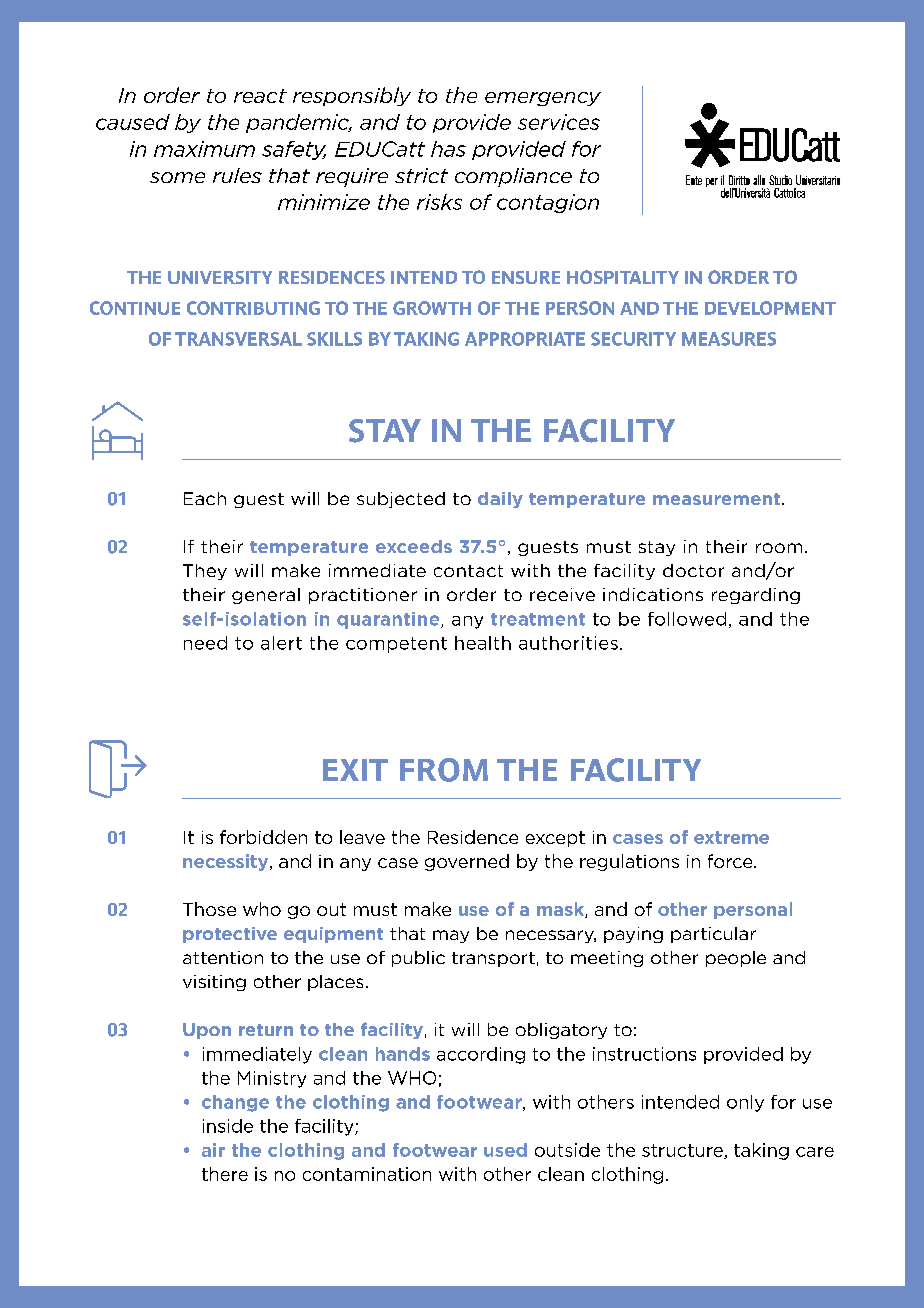 The image size is (924, 1308). Describe the element at coordinates (263, 837) in the page. I see `forbidden` at that location.
